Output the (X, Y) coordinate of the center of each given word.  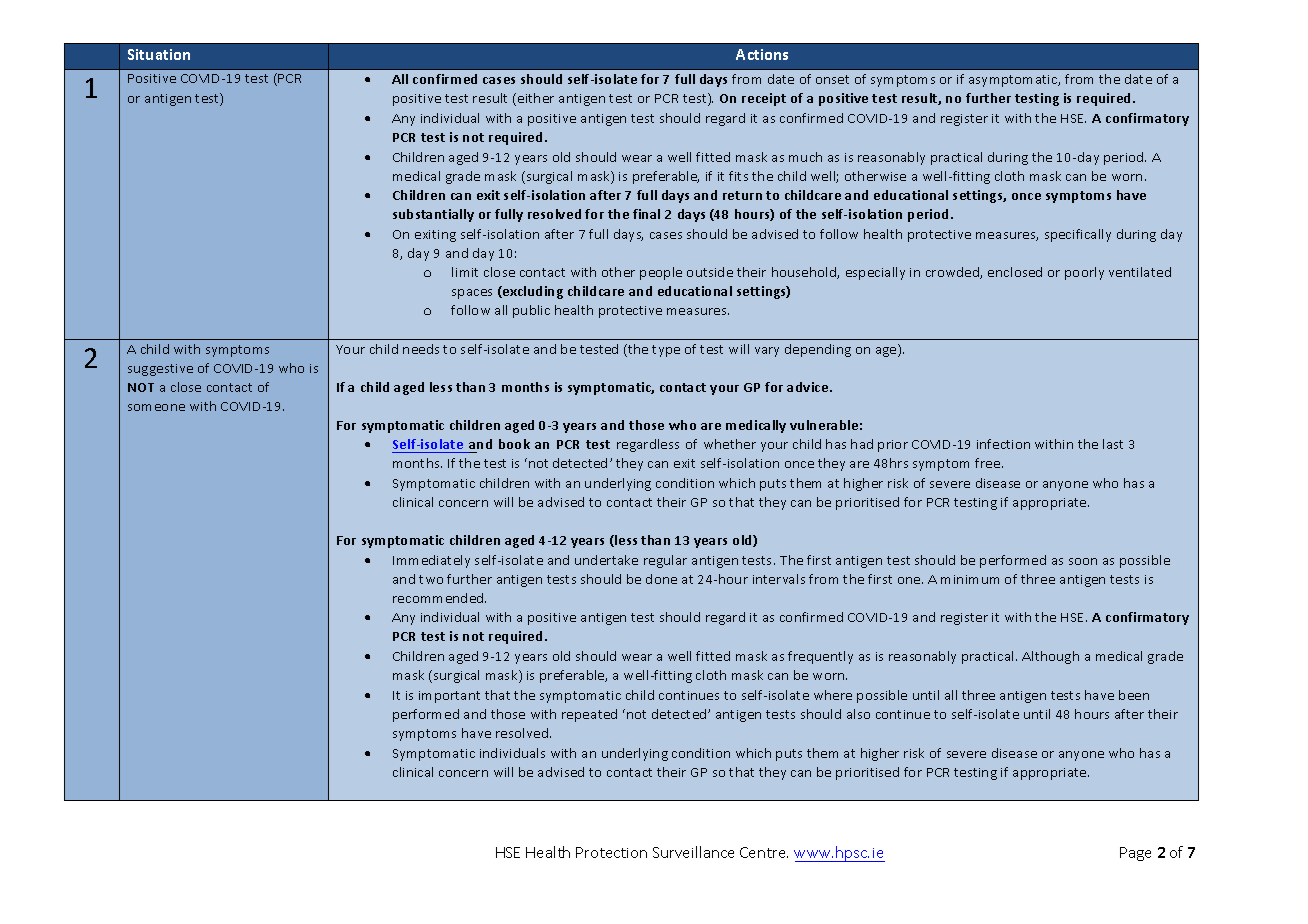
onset (832, 79)
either (536, 98)
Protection (611, 852)
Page (1135, 854)
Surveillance (693, 852)
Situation (159, 54)
